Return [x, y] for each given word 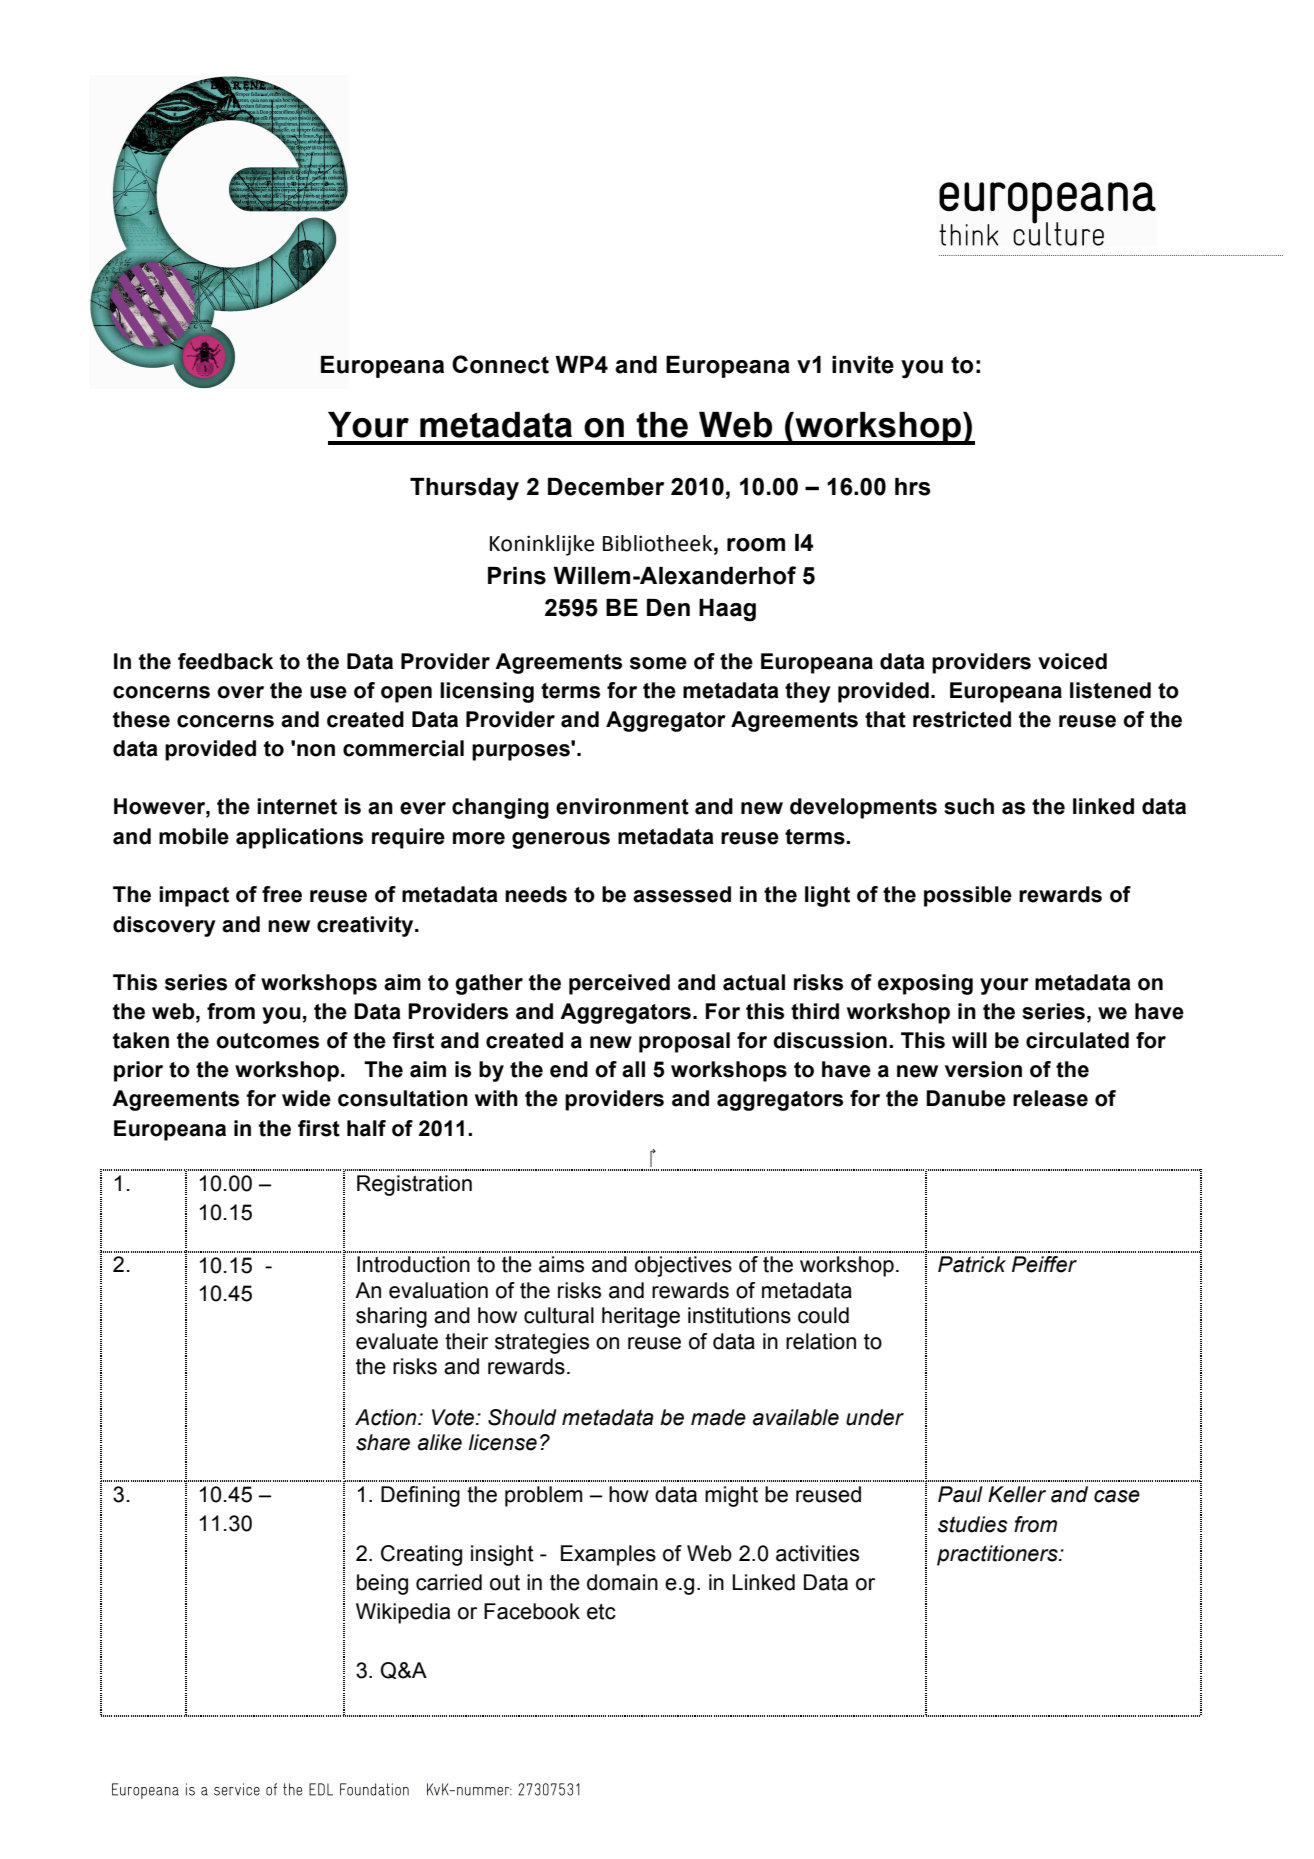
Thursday [464, 489]
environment [622, 806]
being [382, 1584]
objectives [683, 1266]
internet [297, 806]
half [366, 1128]
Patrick [972, 1264]
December [606, 487]
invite [863, 365]
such [969, 806]
